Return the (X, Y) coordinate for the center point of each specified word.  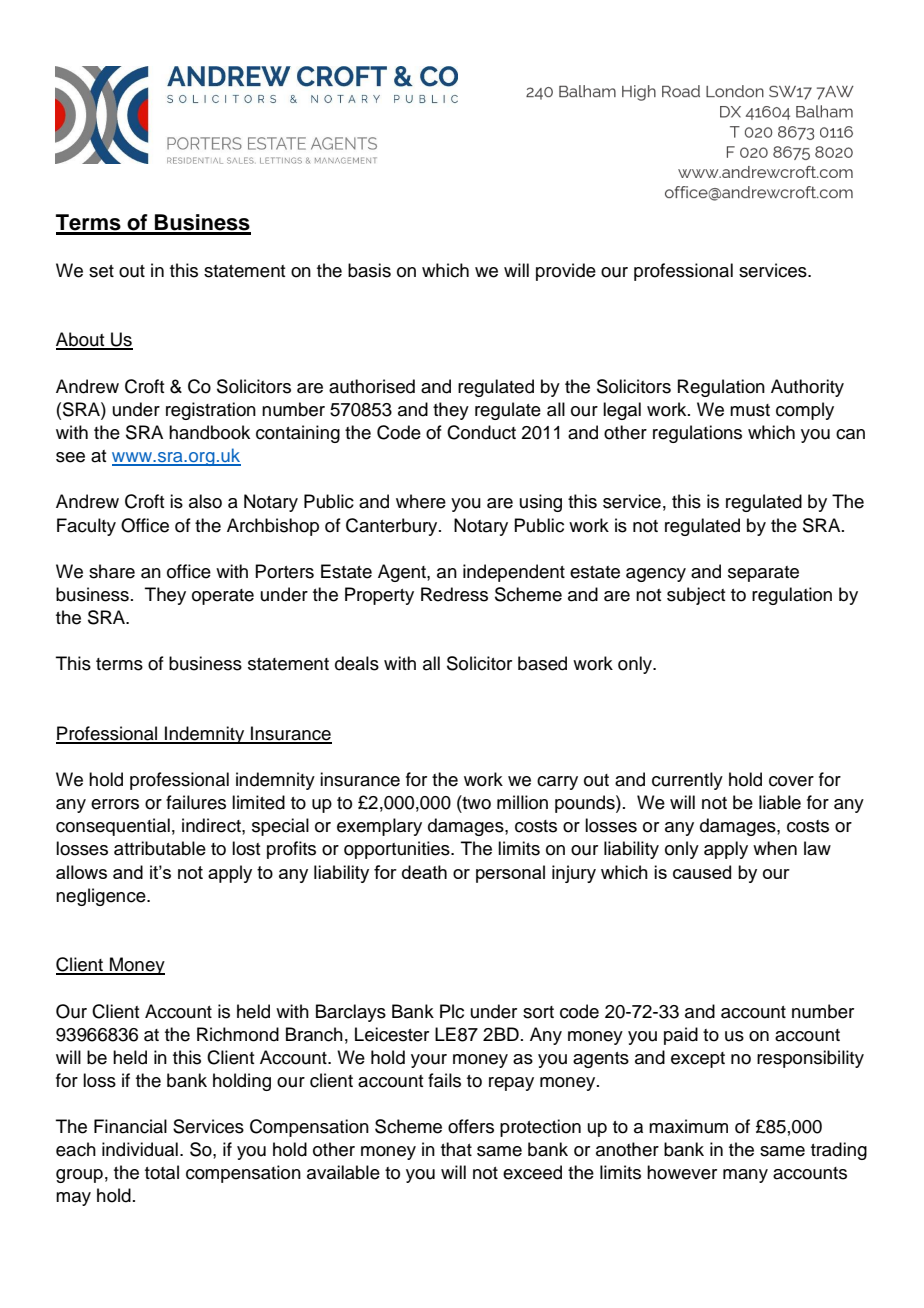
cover (791, 781)
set (101, 271)
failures (196, 802)
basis (369, 270)
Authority (807, 388)
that (456, 1149)
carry (557, 783)
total (162, 1172)
